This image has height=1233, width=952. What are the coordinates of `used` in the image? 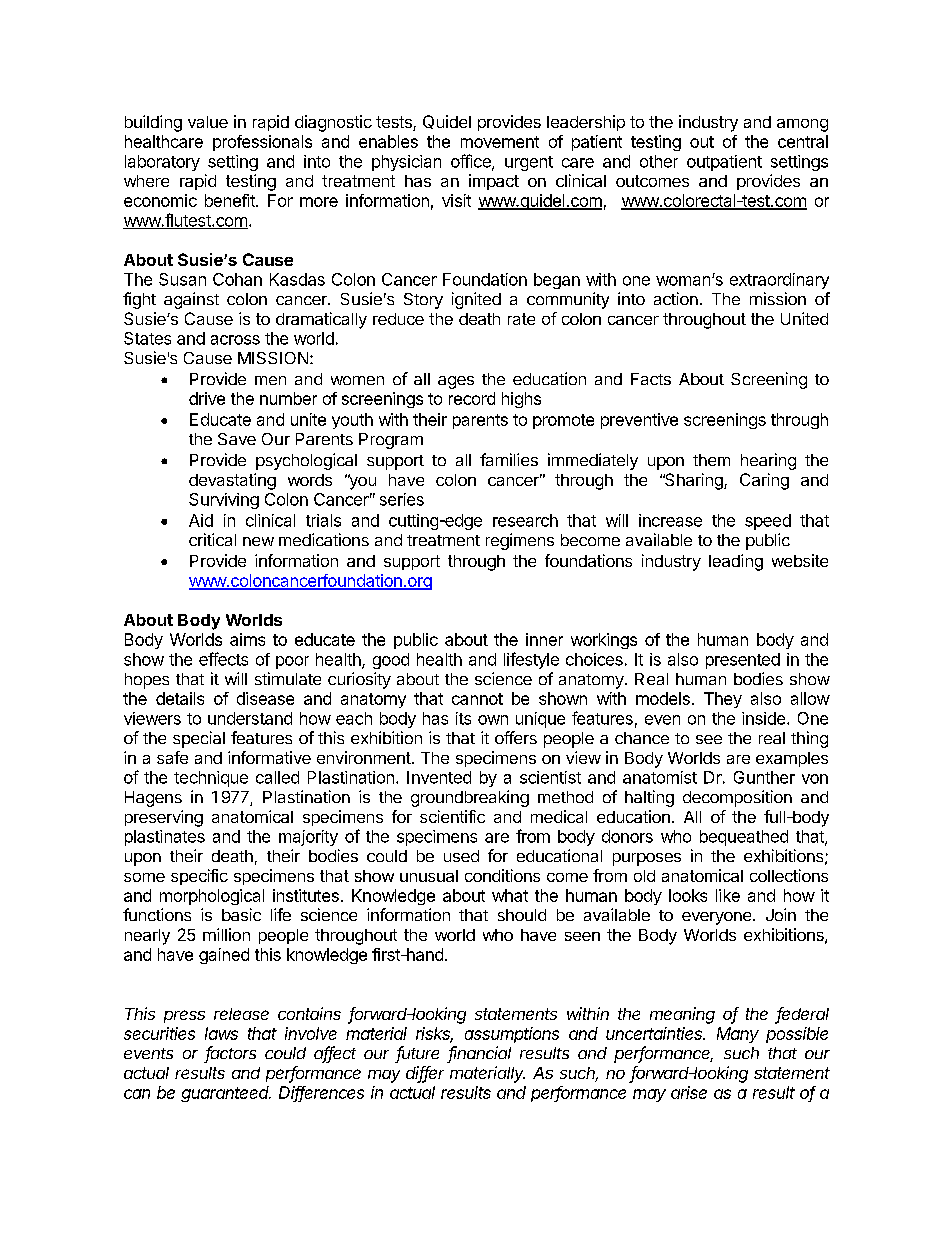 It's located at (461, 856).
